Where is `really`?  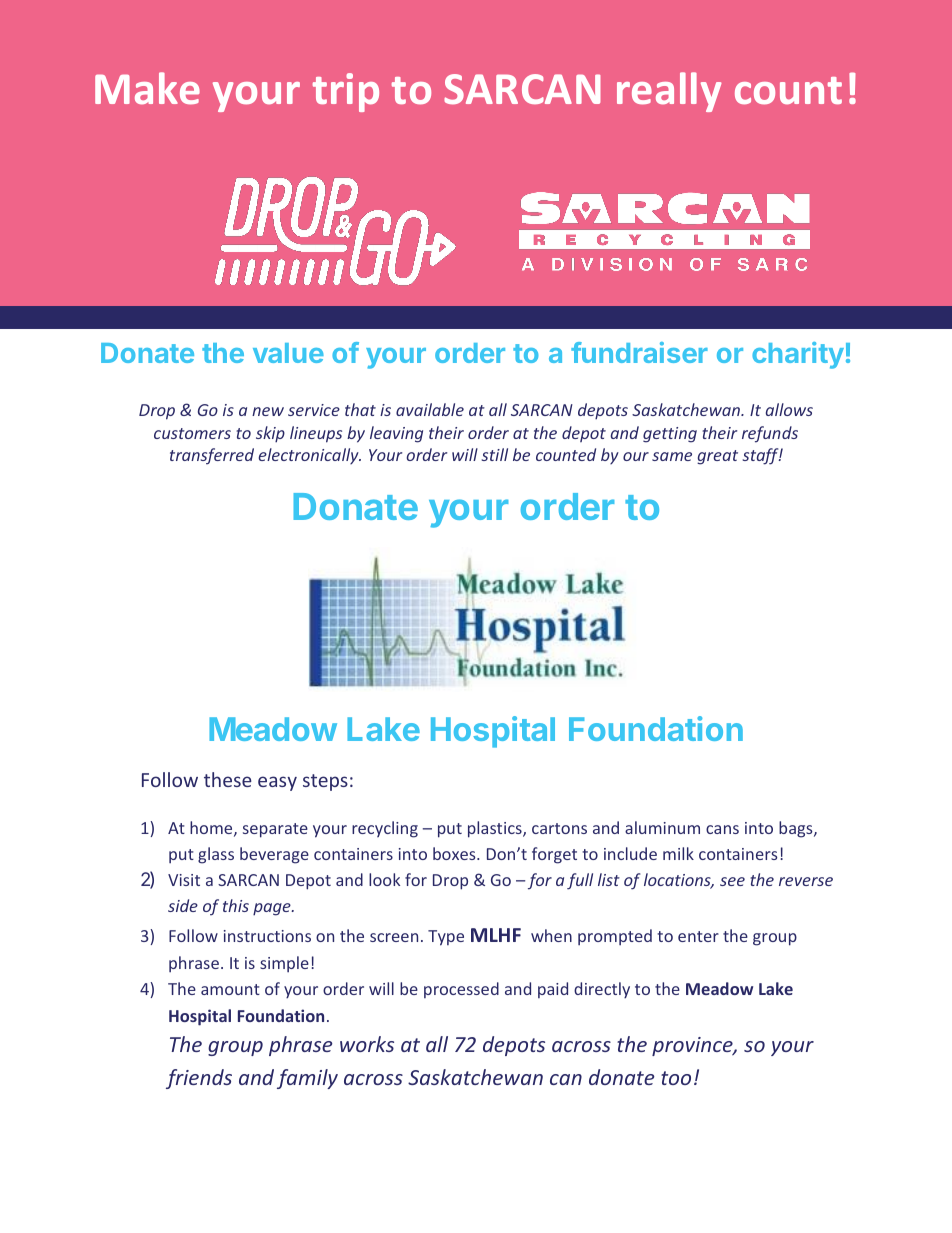 really is located at coordinates (669, 92).
